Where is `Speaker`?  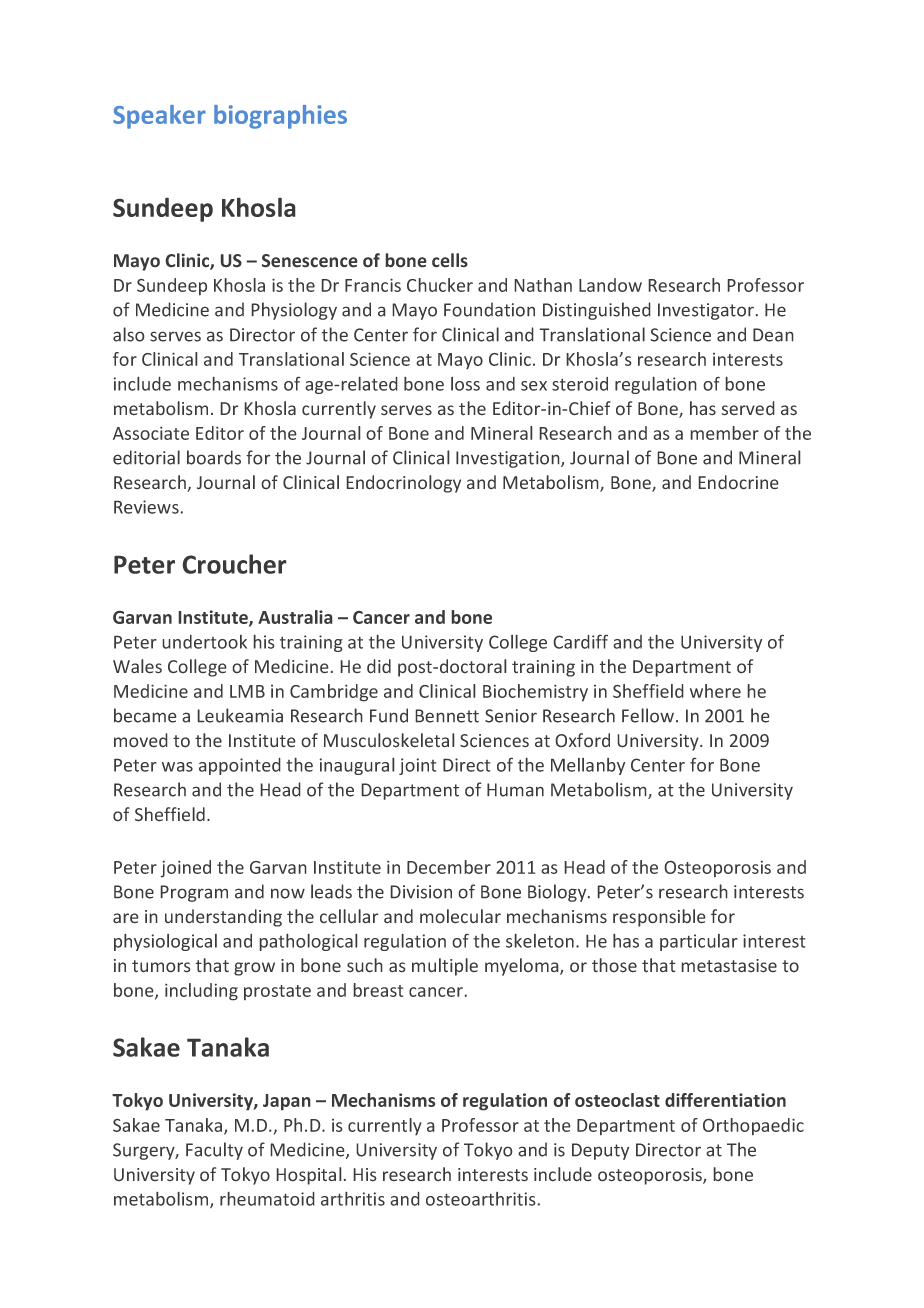 Speaker is located at coordinates (159, 117).
